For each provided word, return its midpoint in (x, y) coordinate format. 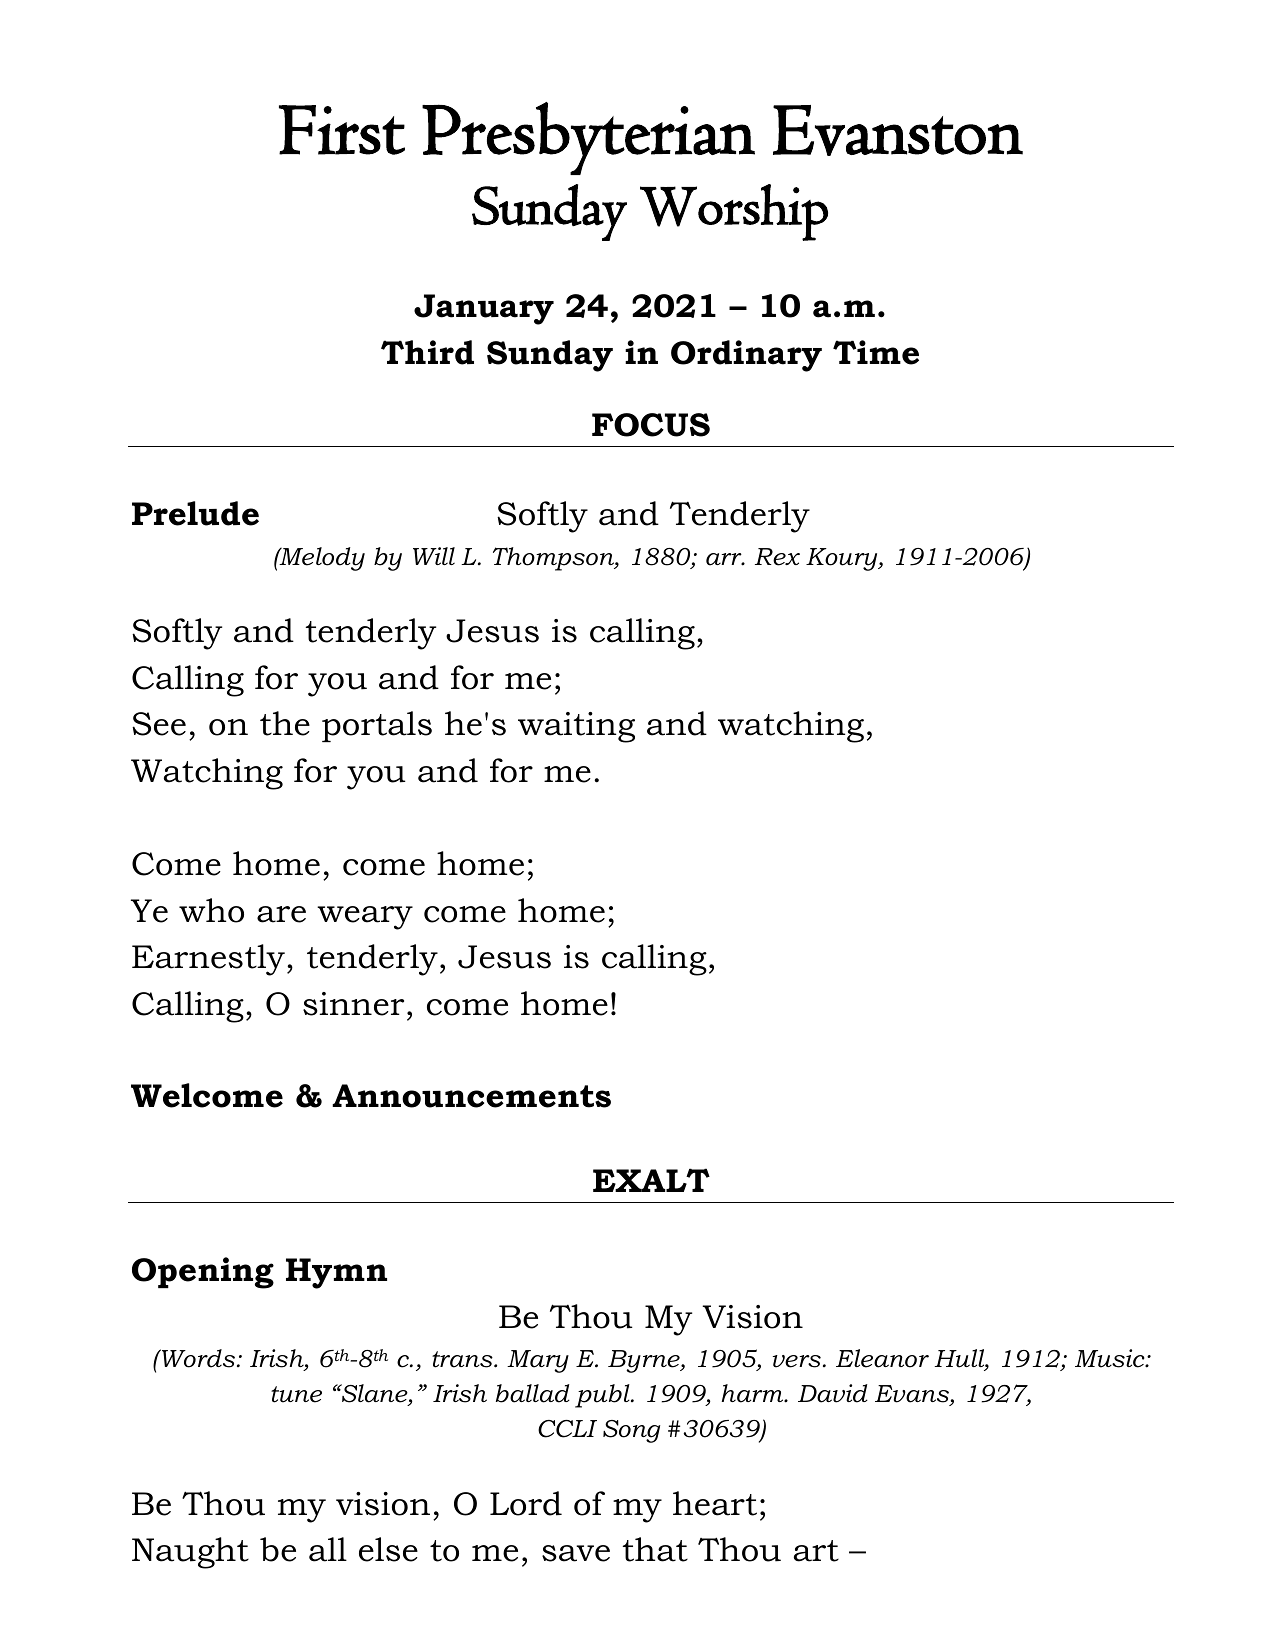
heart (715, 1503)
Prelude (195, 513)
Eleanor (882, 1358)
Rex (777, 557)
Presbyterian (588, 138)
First (342, 130)
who (211, 910)
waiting (576, 727)
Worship (734, 212)
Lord (526, 1503)
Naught (190, 1553)
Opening (203, 1273)
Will (434, 556)
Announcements (471, 1096)
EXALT (651, 1180)
